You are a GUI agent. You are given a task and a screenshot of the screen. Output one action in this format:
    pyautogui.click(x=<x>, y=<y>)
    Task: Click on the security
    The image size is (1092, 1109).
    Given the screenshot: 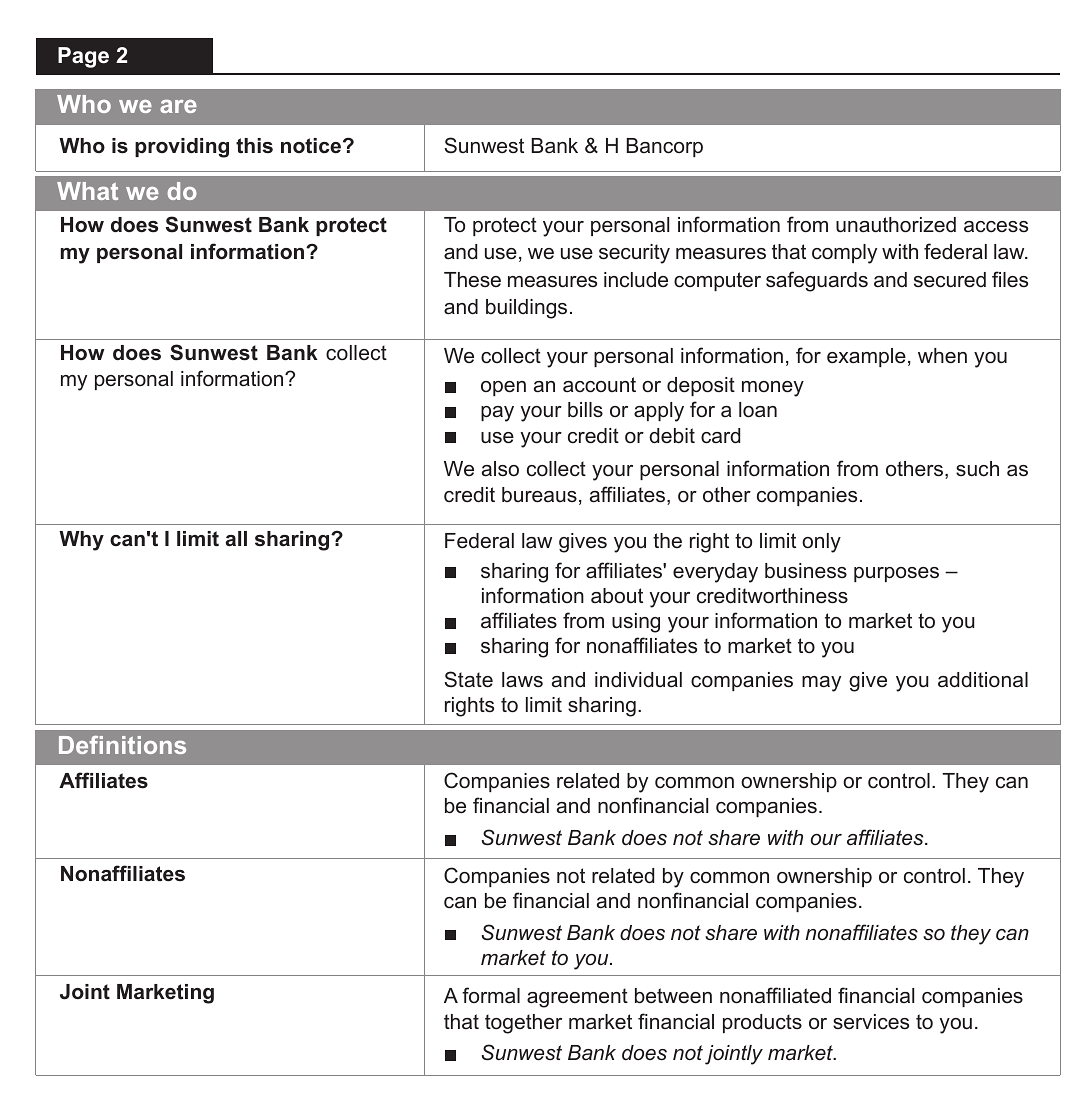 What is the action you would take?
    pyautogui.click(x=634, y=254)
